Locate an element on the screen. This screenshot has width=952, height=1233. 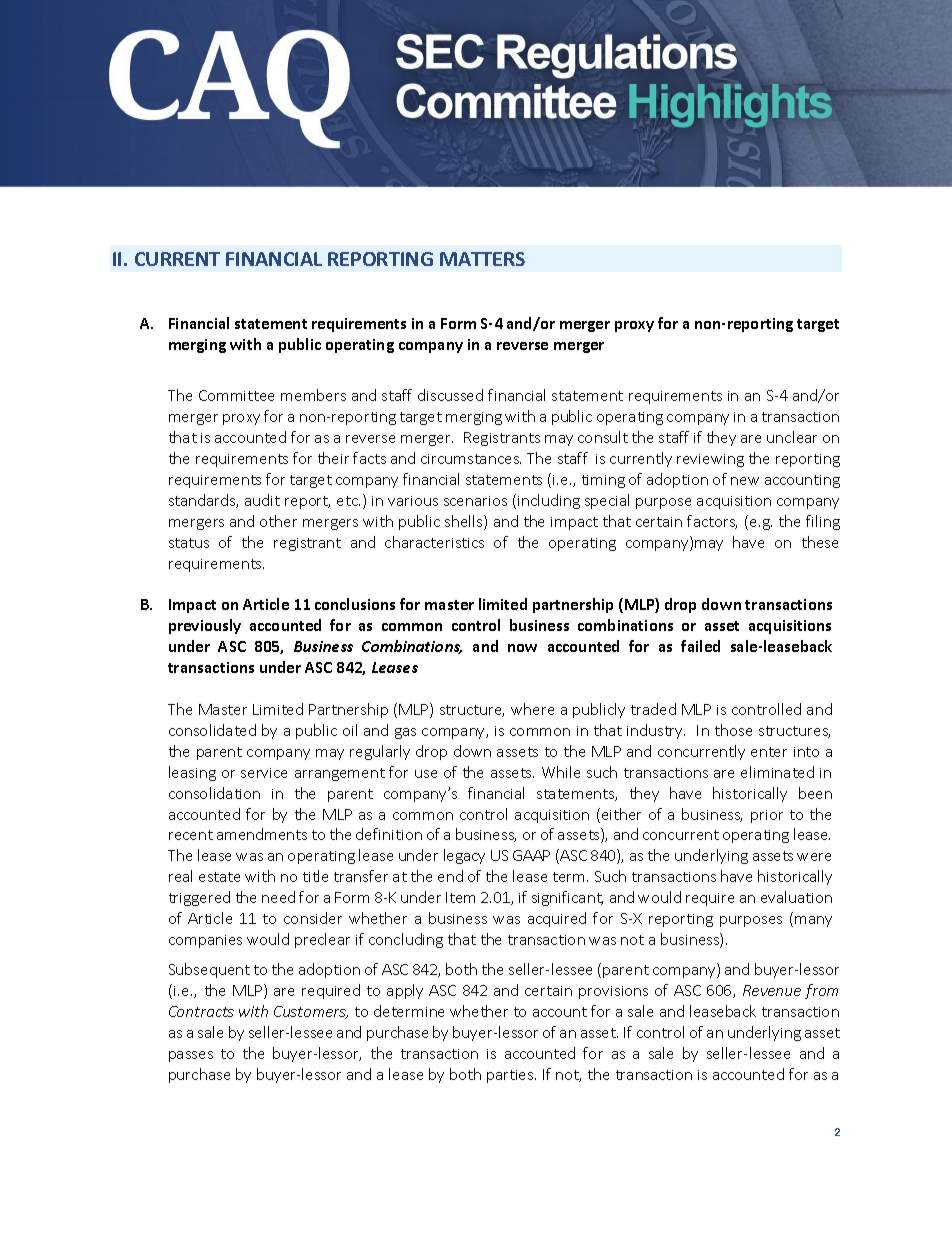
Revenue is located at coordinates (772, 990).
